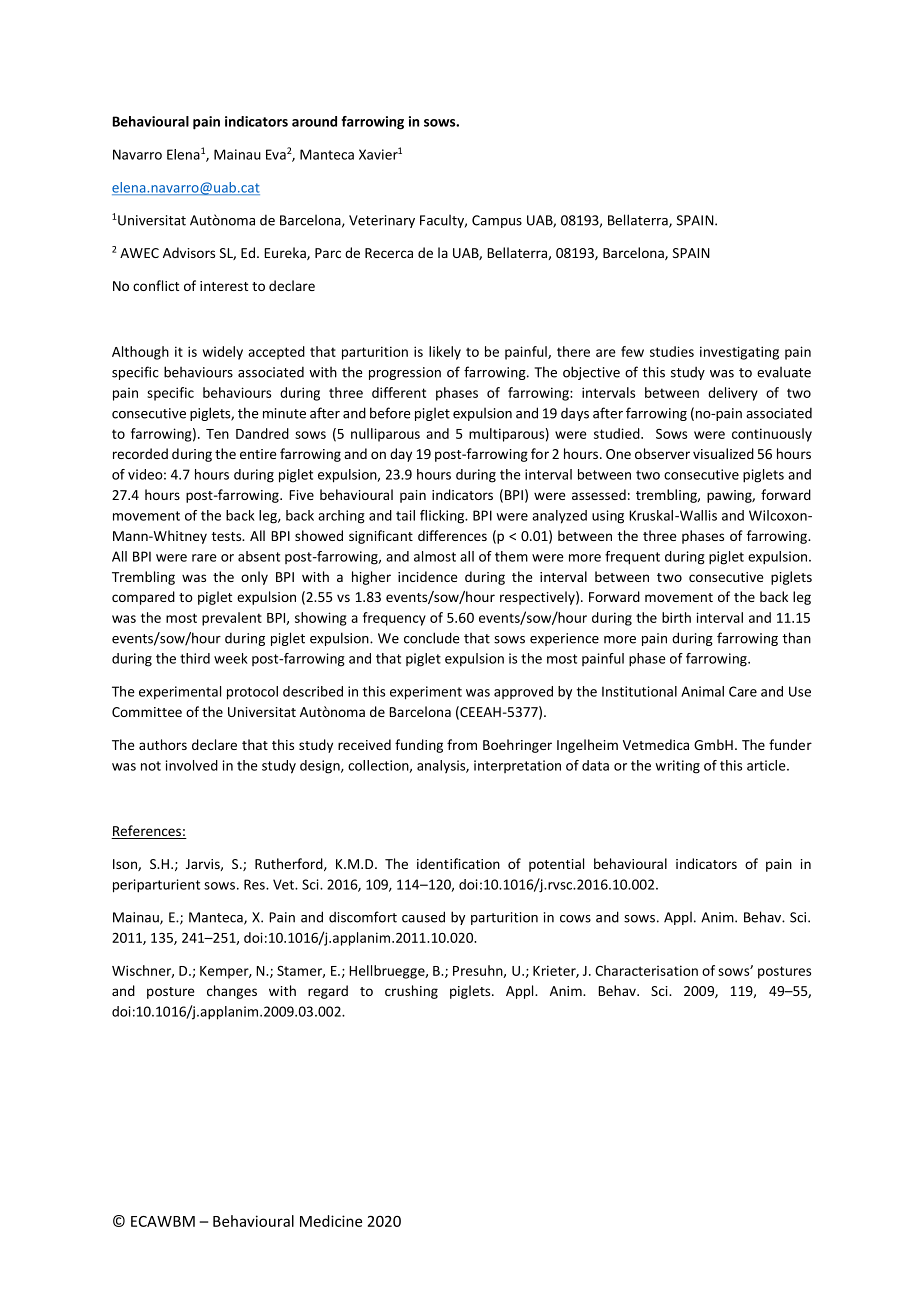 The height and width of the screenshot is (1307, 924). Describe the element at coordinates (331, 1221) in the screenshot. I see `Medicine` at that location.
